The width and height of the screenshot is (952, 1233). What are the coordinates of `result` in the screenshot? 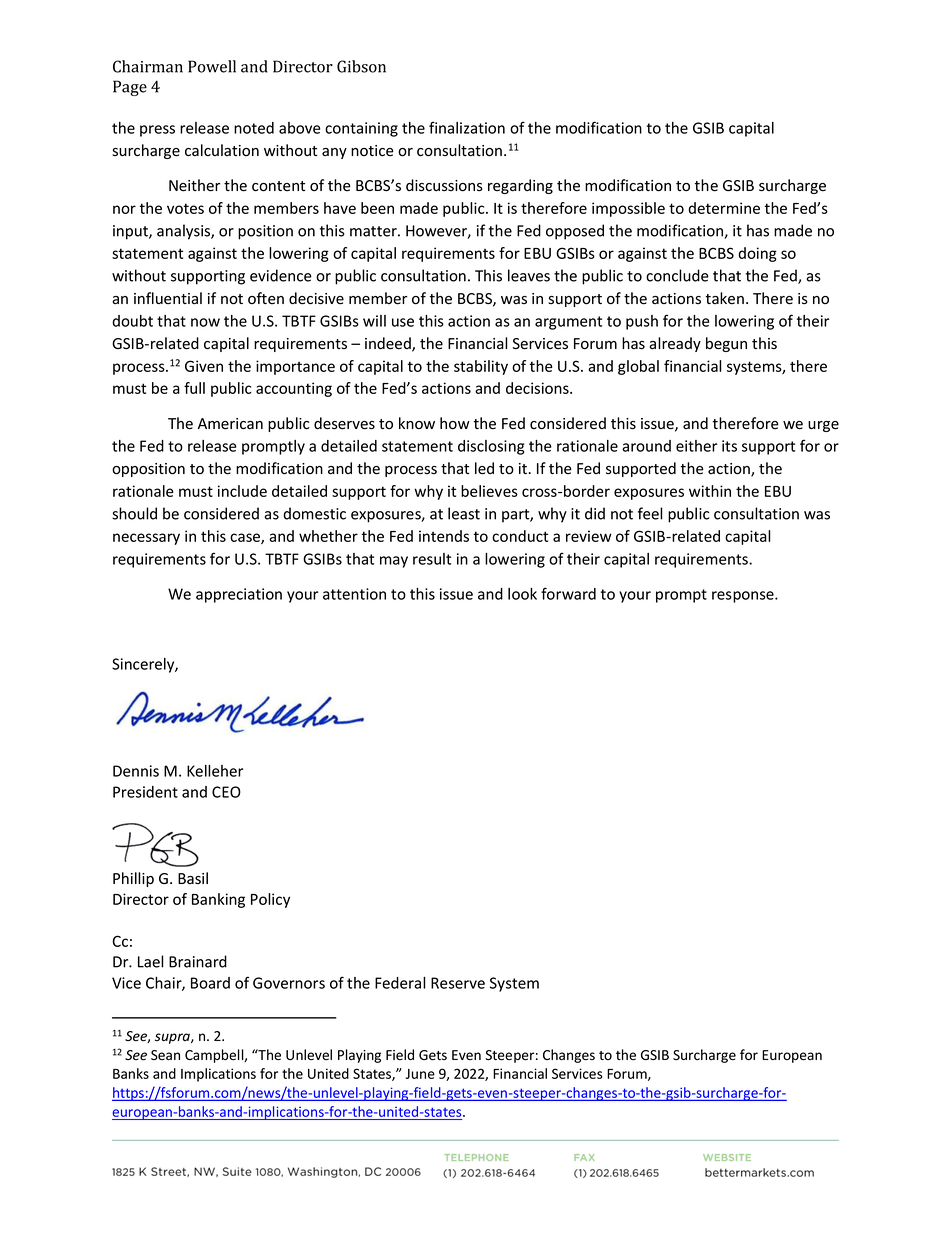 It's located at (432, 559).
